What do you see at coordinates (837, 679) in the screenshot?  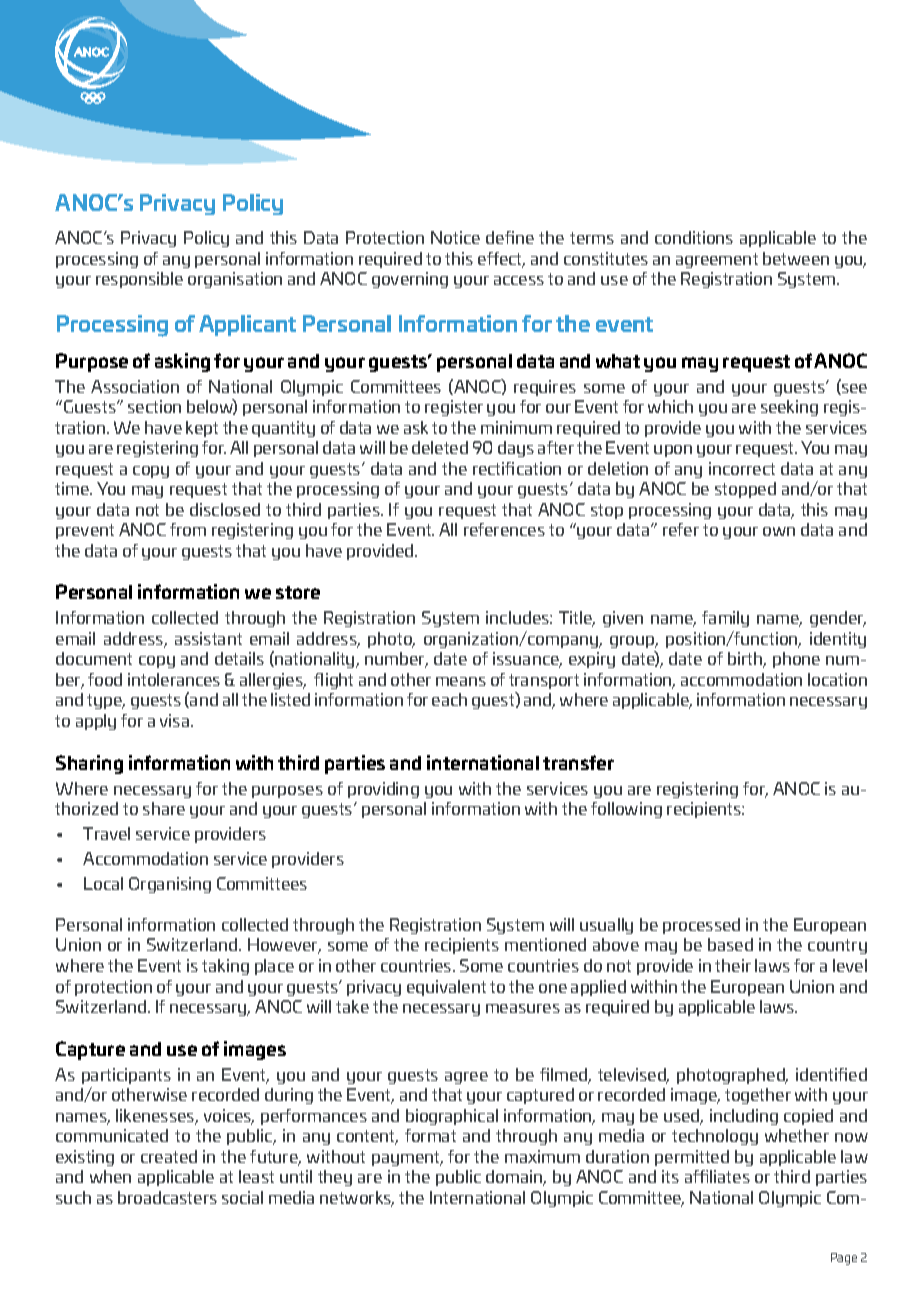 I see `location` at bounding box center [837, 679].
